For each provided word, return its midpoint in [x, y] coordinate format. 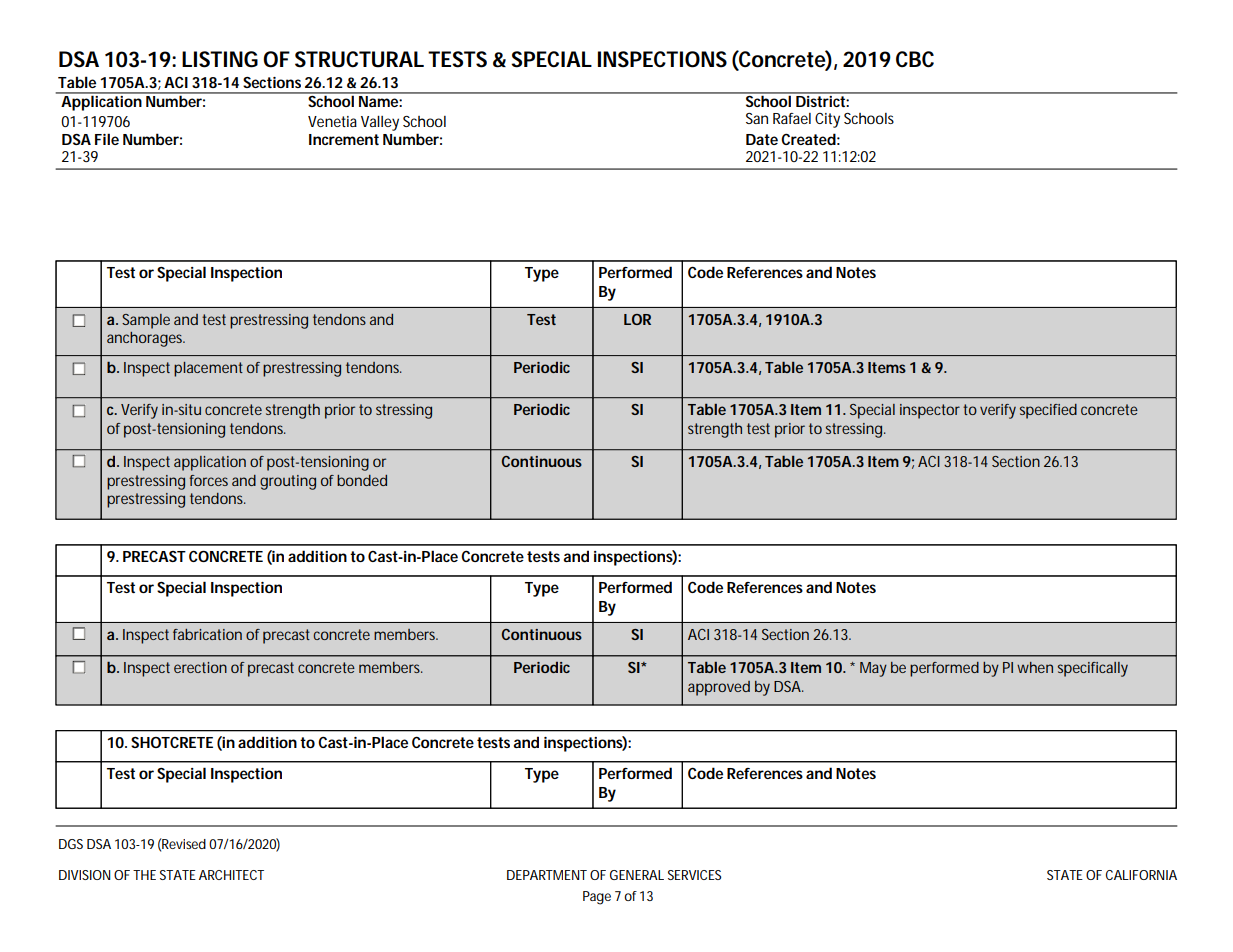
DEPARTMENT [547, 875]
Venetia [332, 121]
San [757, 118]
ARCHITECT [231, 875]
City [827, 120]
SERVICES [694, 875]
